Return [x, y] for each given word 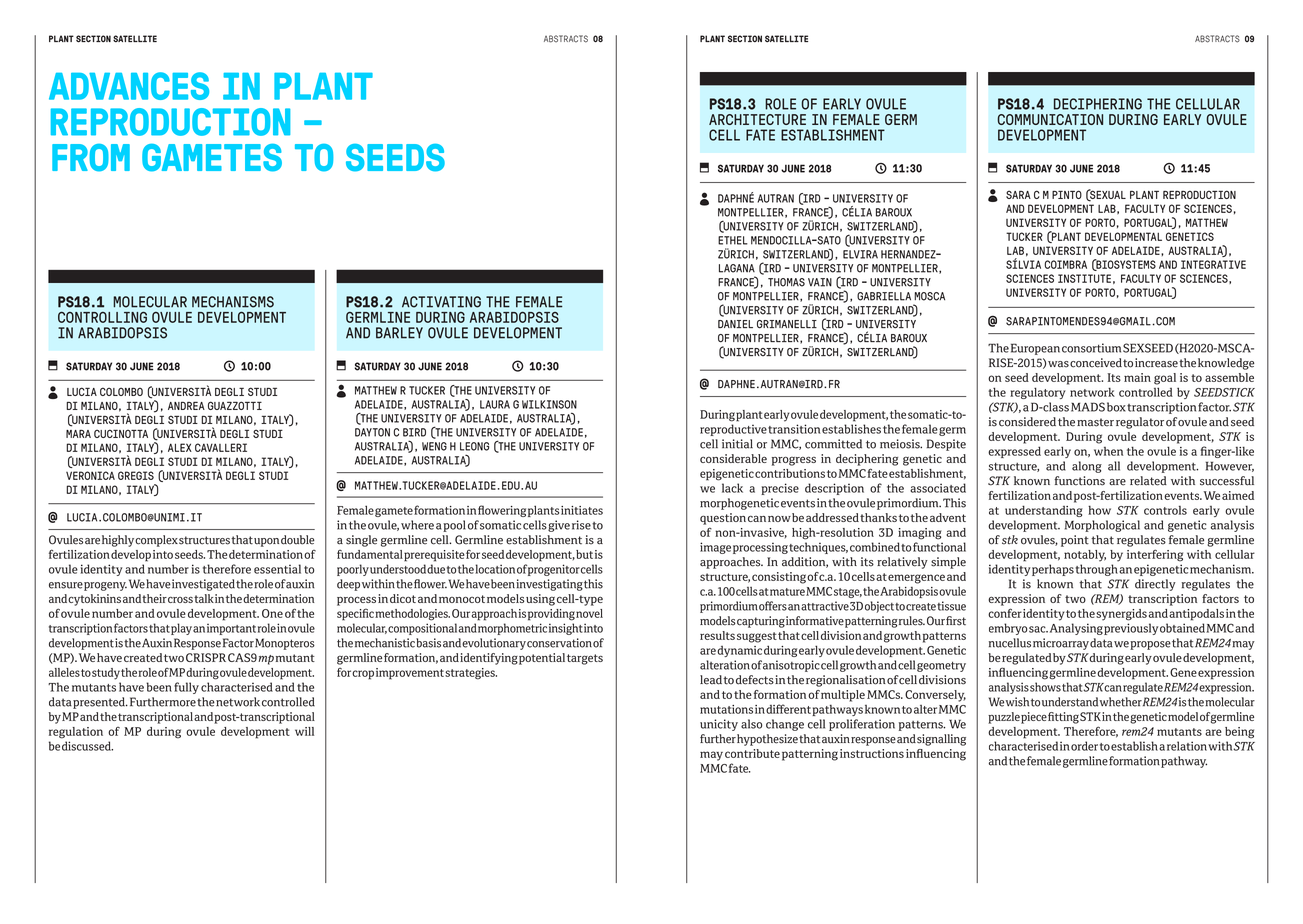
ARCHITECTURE [757, 119]
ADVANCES [129, 86]
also [751, 724]
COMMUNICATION [1050, 119]
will [304, 731]
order [1084, 746]
